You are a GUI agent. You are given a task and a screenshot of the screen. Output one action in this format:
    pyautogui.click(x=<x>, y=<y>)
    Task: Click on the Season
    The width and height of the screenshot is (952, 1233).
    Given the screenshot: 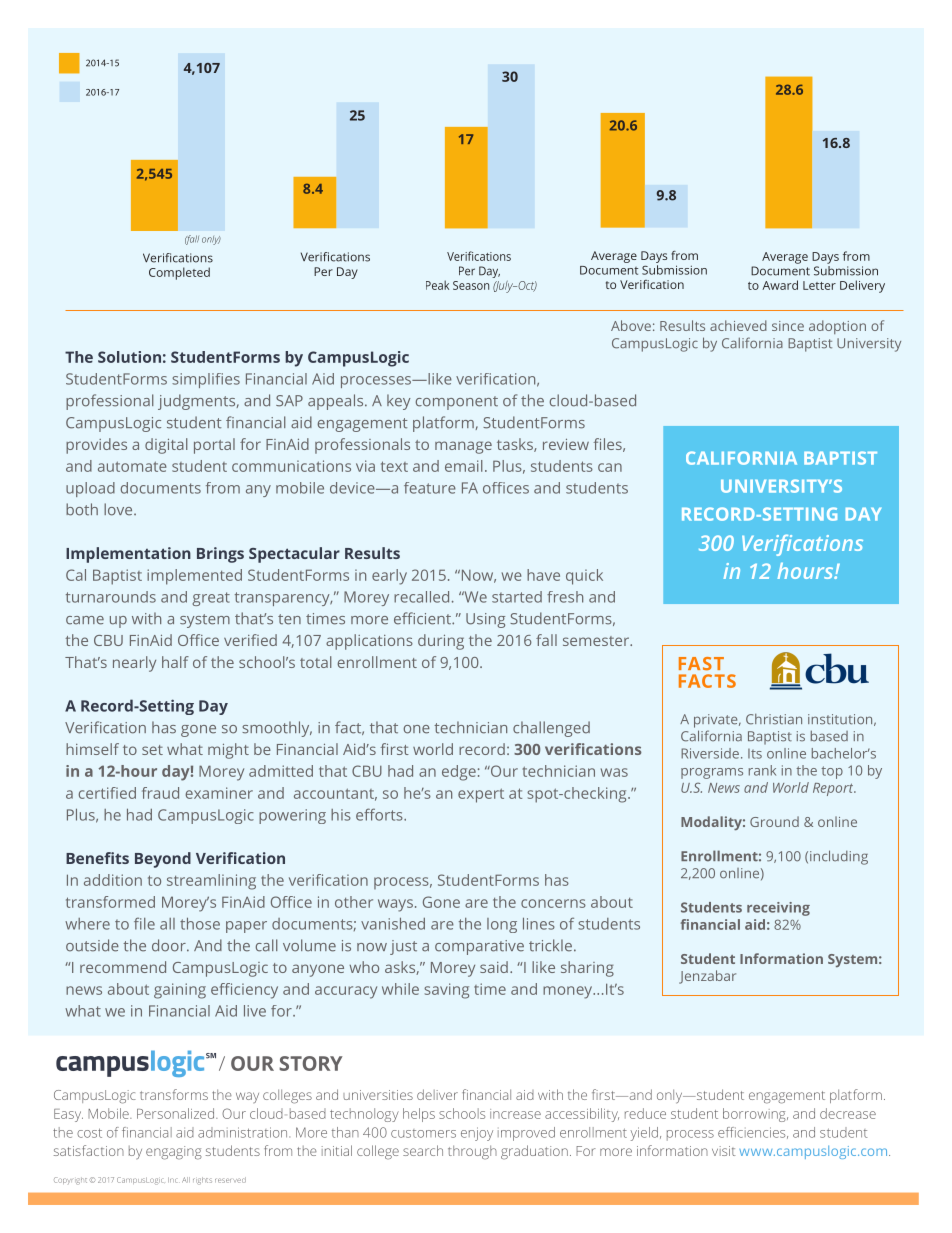 What is the action you would take?
    pyautogui.click(x=471, y=285)
